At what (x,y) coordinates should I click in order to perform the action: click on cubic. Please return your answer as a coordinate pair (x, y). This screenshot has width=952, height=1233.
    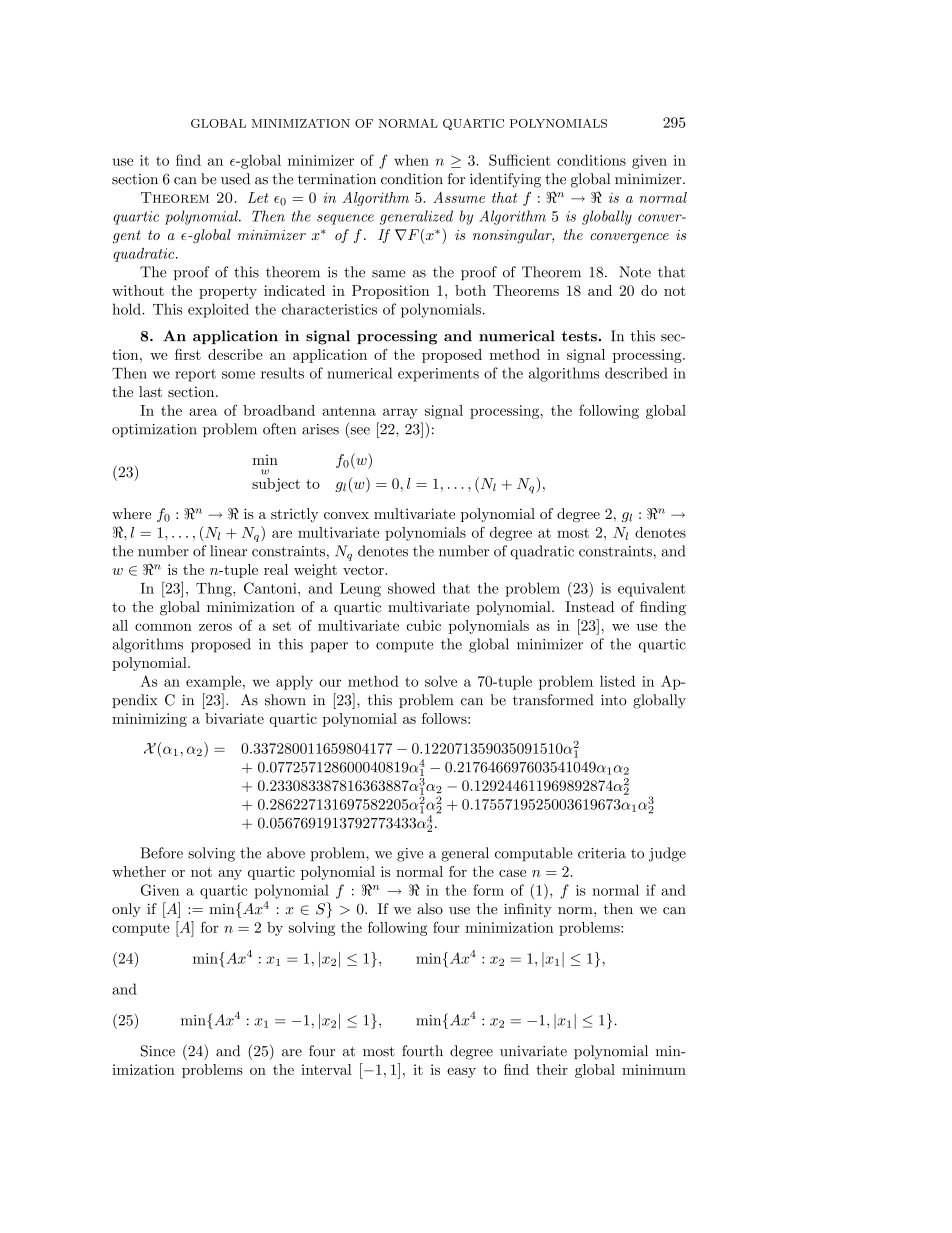
    Looking at the image, I should click on (423, 625).
